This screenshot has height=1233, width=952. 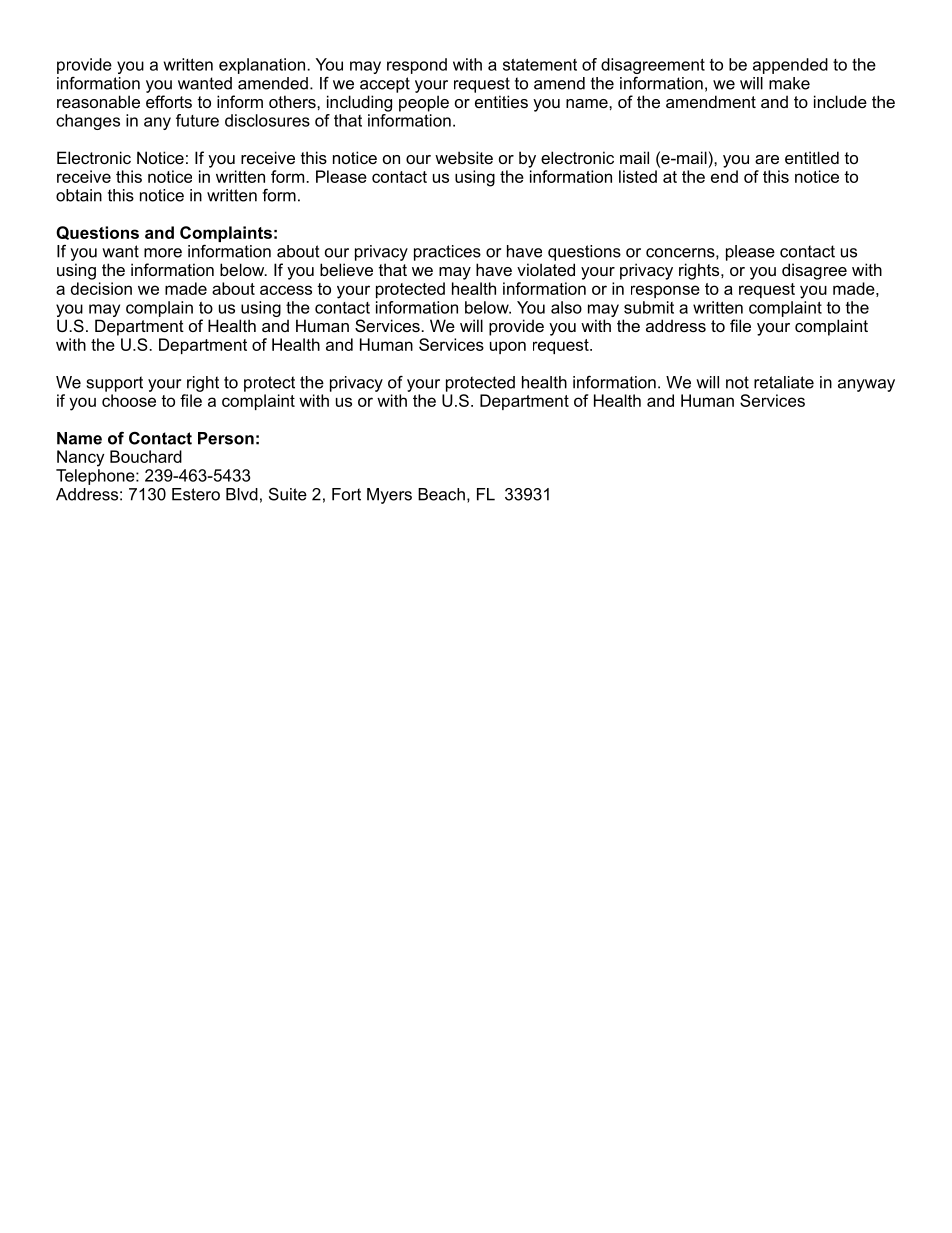 What do you see at coordinates (789, 83) in the screenshot?
I see `make` at bounding box center [789, 83].
